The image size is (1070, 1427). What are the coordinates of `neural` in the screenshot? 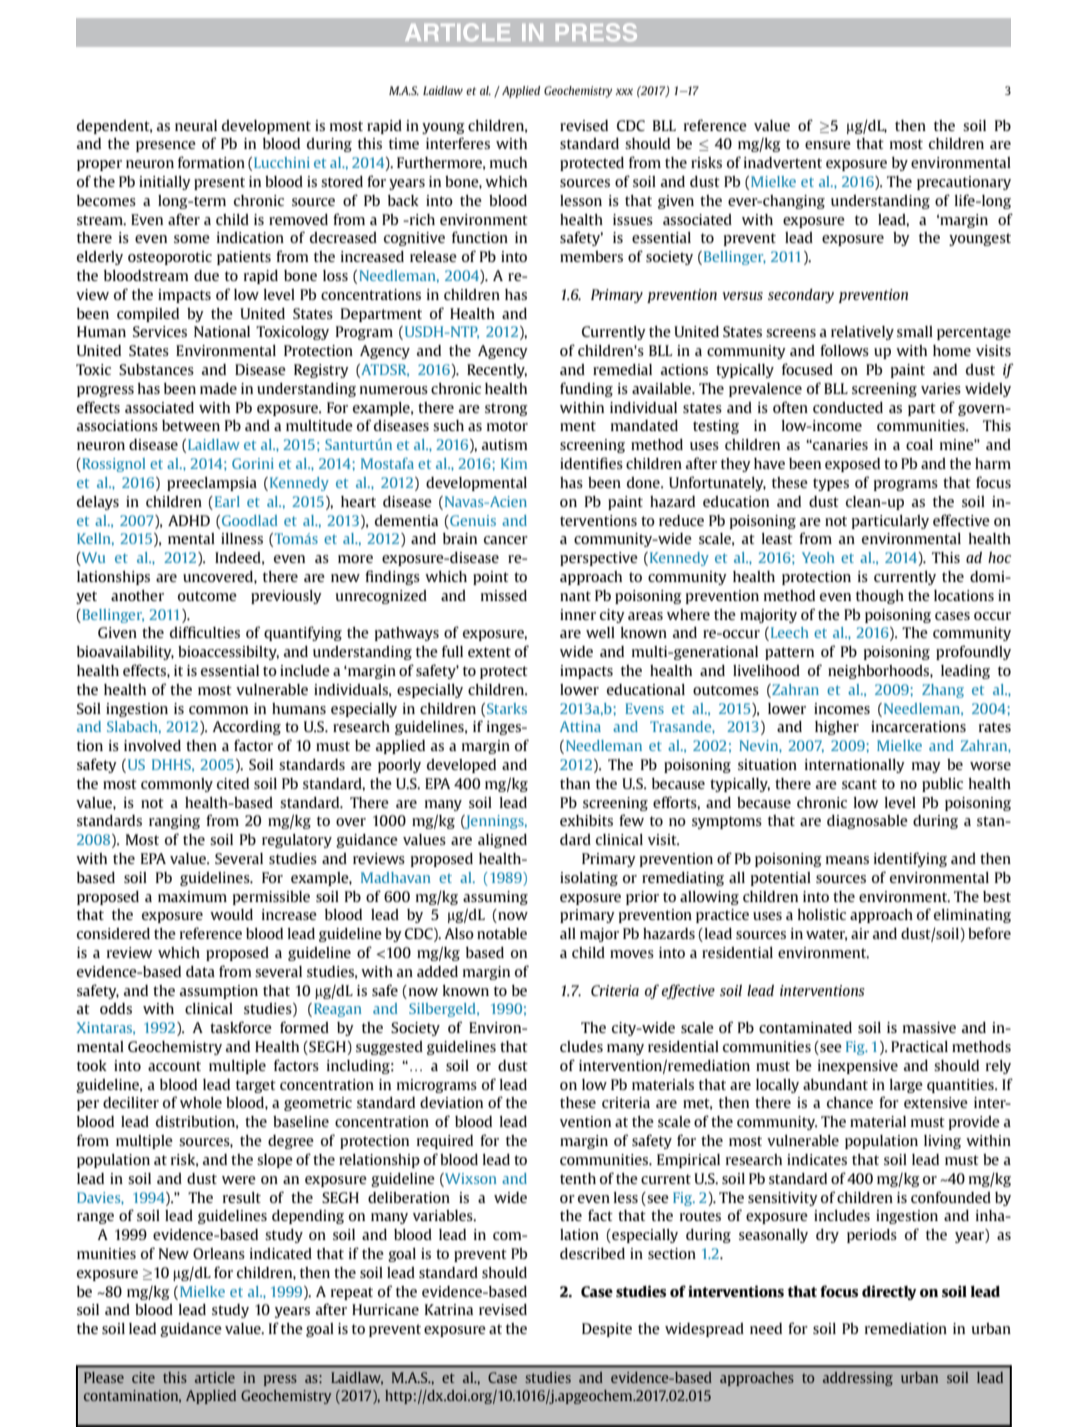 It's located at (196, 125).
